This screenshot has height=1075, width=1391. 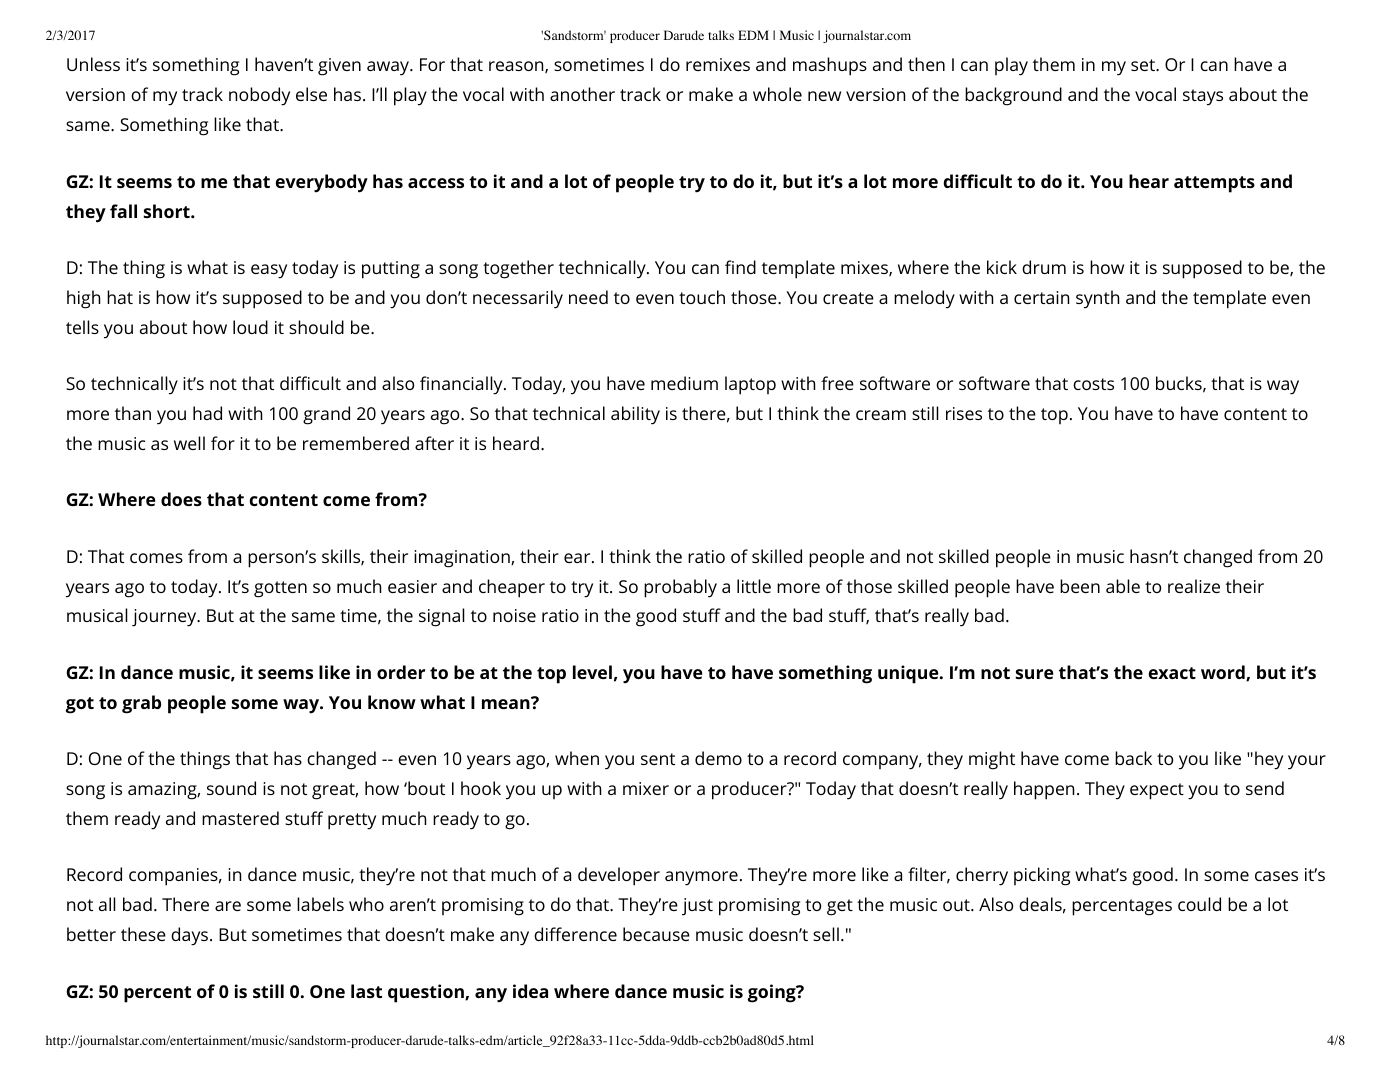 What do you see at coordinates (191, 936) in the screenshot?
I see `days` at bounding box center [191, 936].
